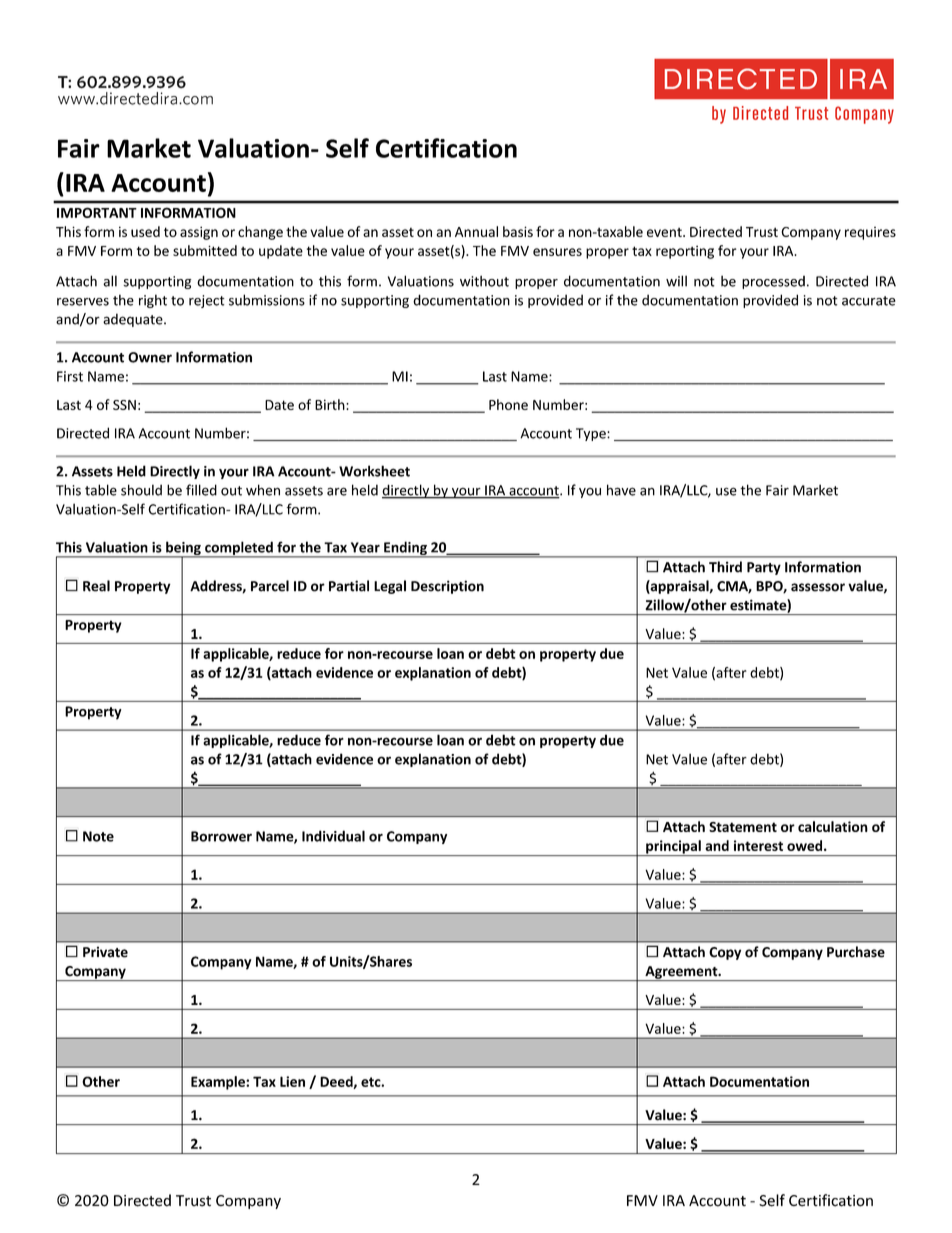 This page has width=952, height=1233. What do you see at coordinates (447, 587) in the page?
I see `Description` at bounding box center [447, 587].
